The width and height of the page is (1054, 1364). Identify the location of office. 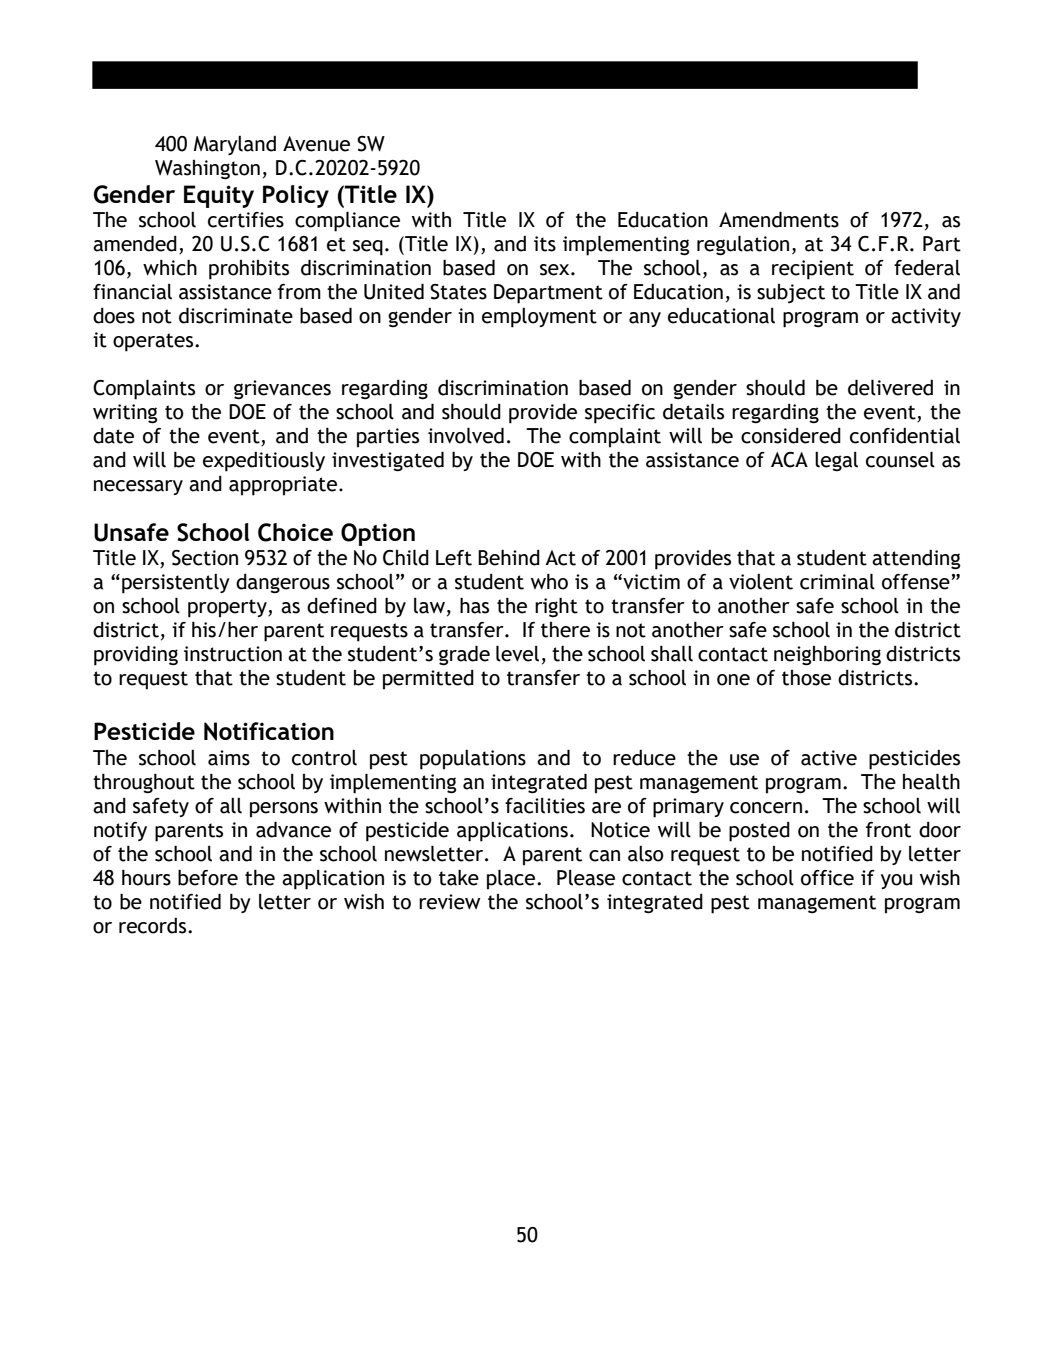
(827, 878).
